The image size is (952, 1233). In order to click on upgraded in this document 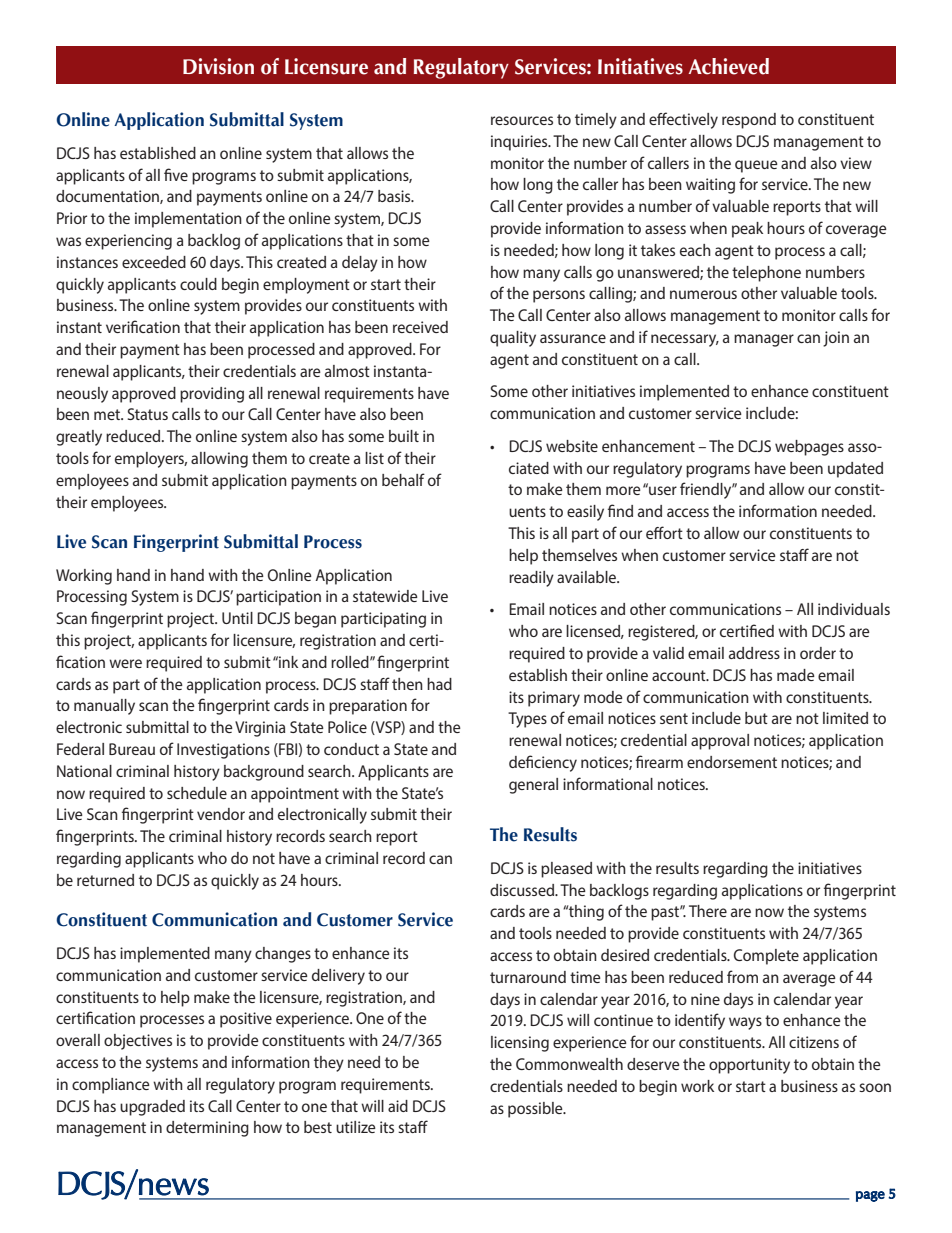, I will do `click(152, 1108)`.
